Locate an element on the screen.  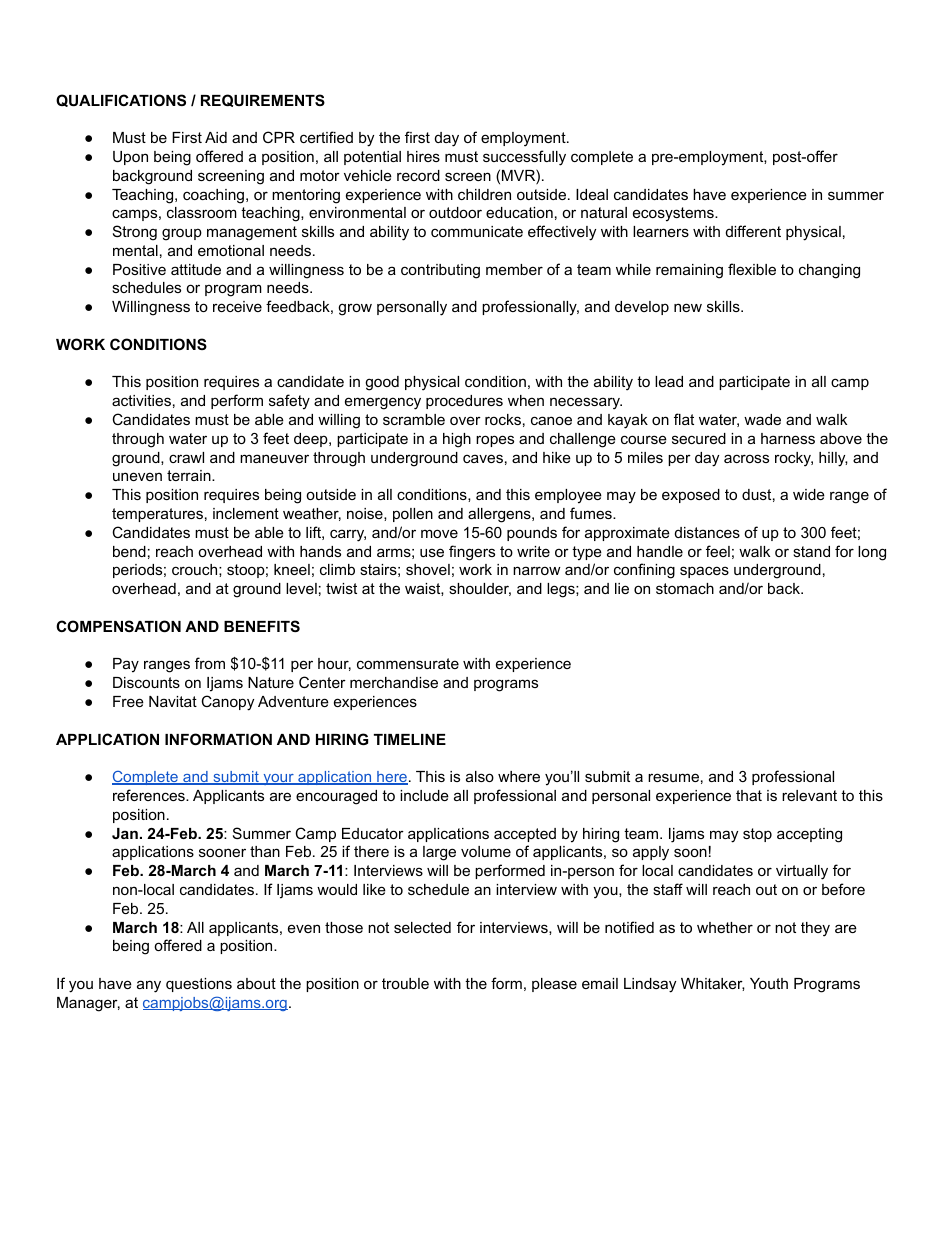
bend is located at coordinates (129, 551).
